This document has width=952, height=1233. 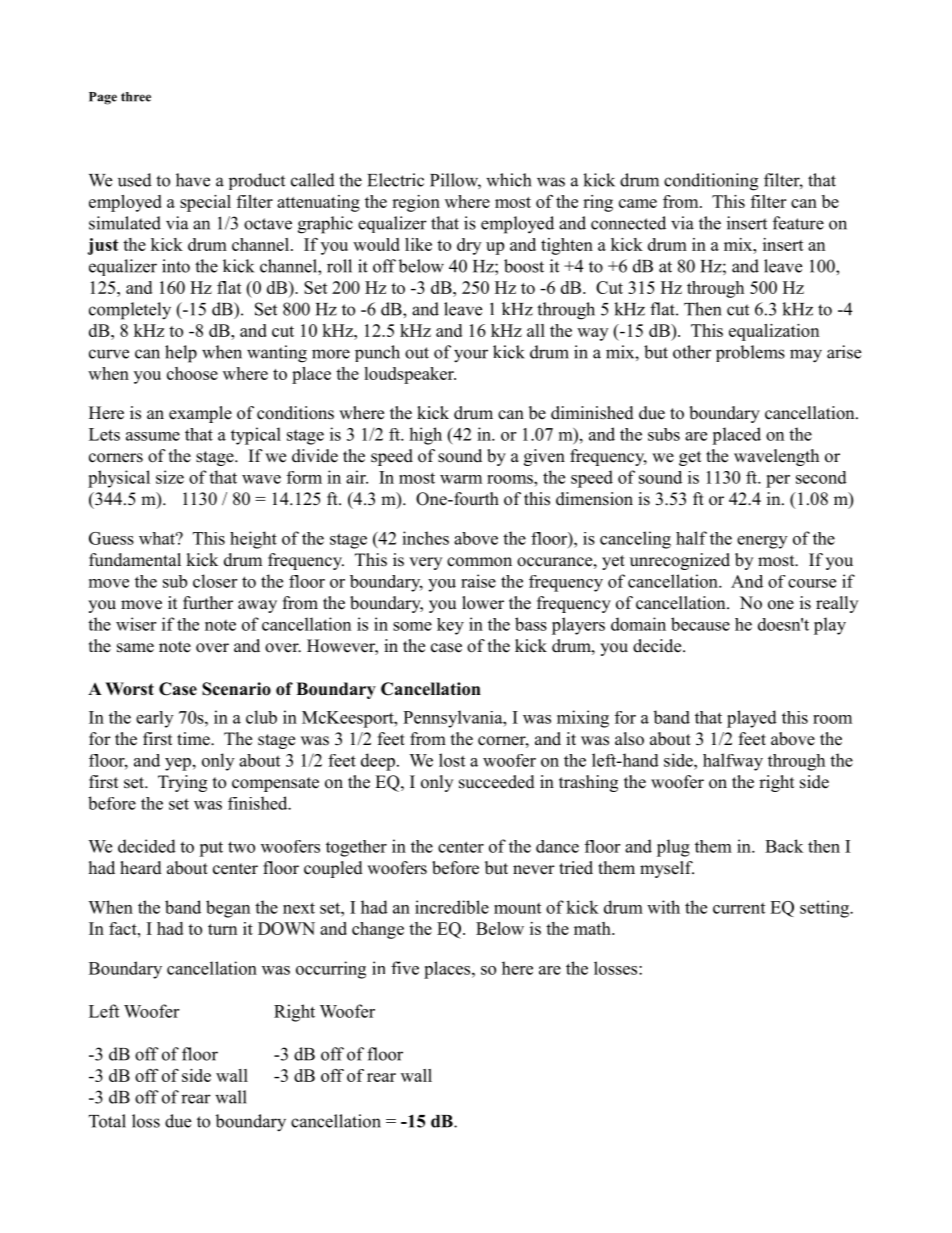 What do you see at coordinates (711, 182) in the document?
I see `conditioning` at bounding box center [711, 182].
